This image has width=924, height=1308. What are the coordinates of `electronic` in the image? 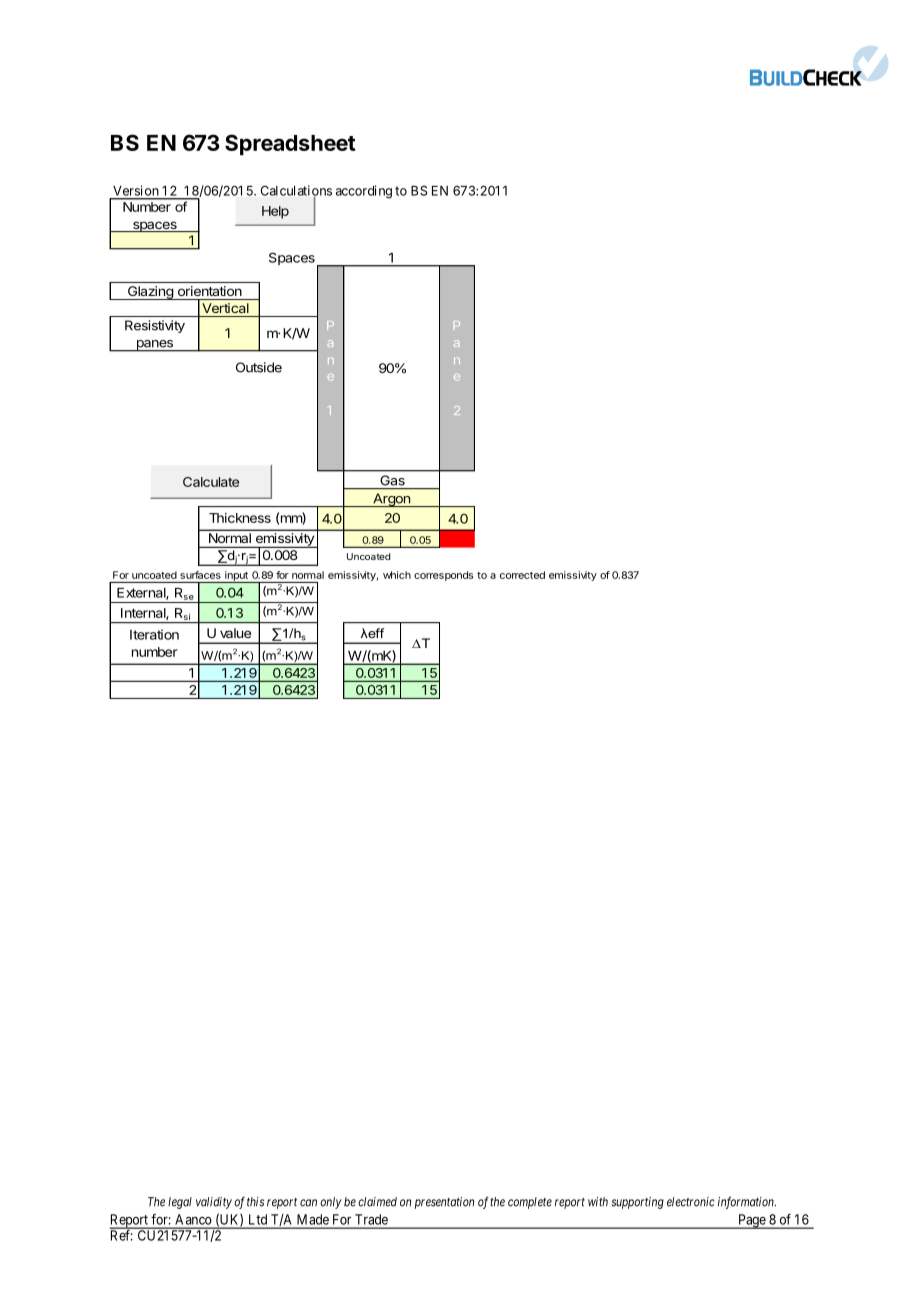 It's located at (691, 1202).
